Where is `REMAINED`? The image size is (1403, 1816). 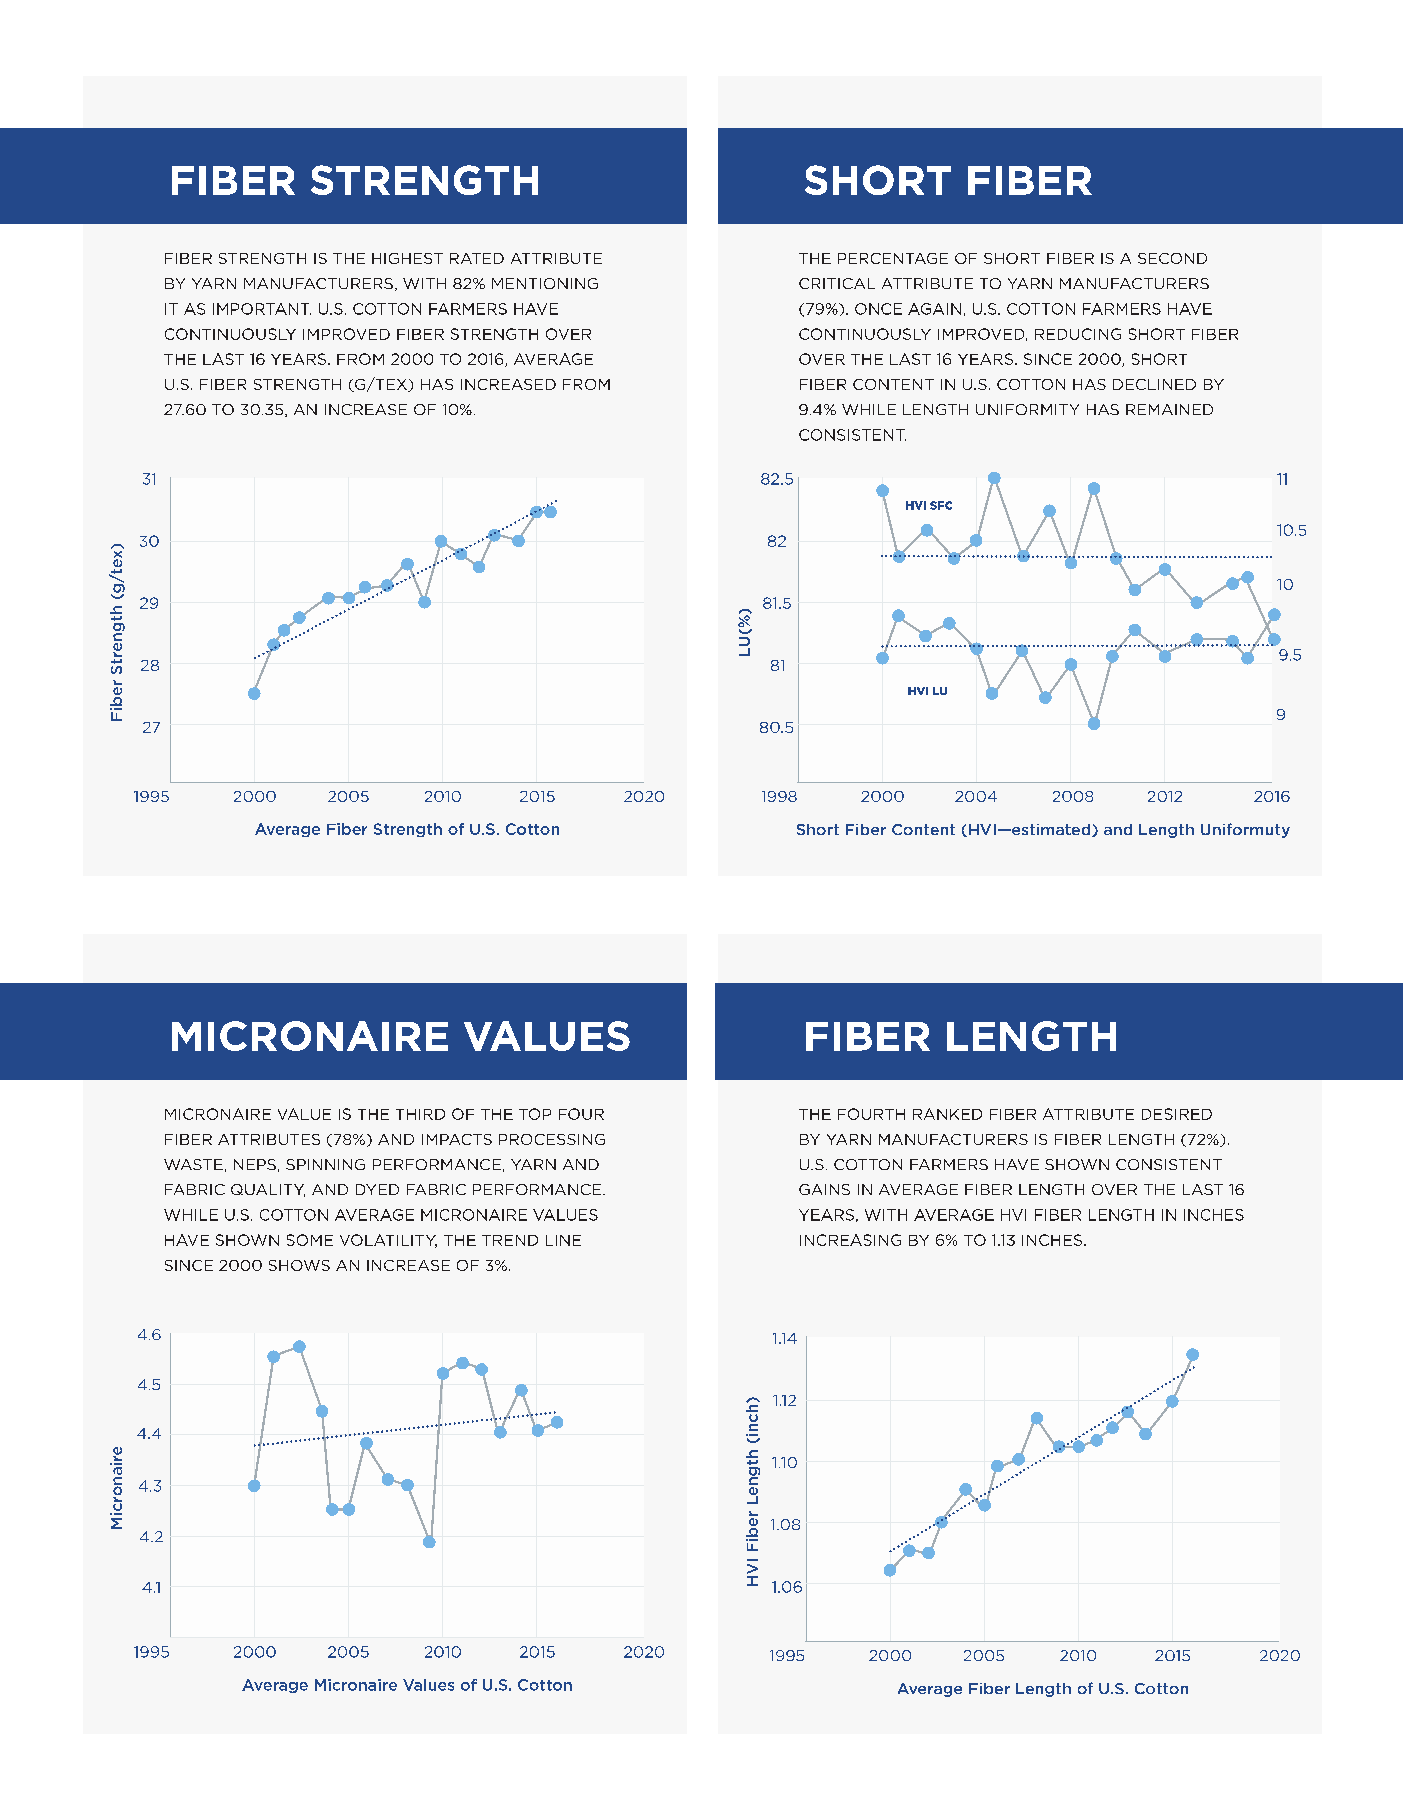 REMAINED is located at coordinates (1169, 409).
